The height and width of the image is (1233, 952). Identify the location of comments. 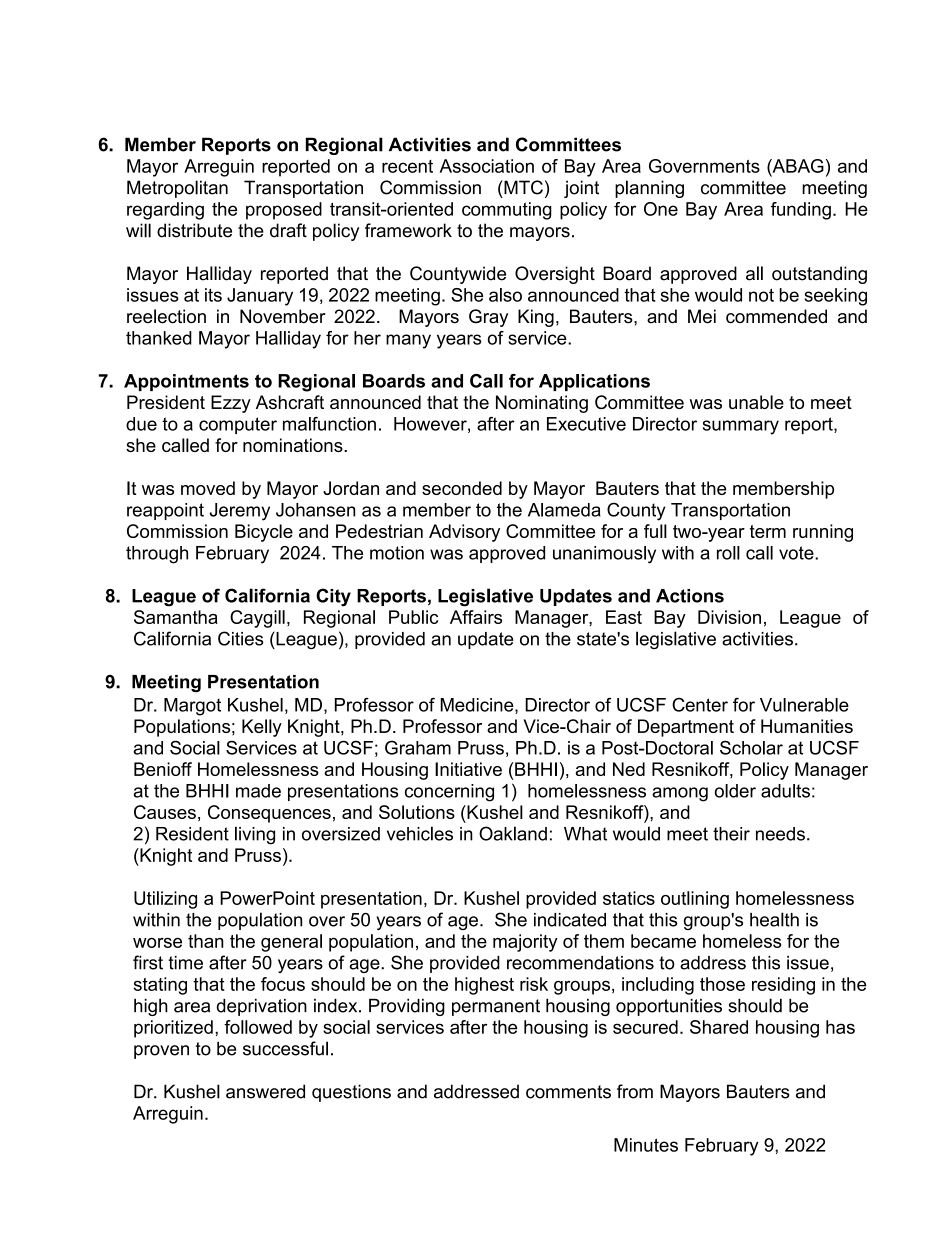
(568, 1092).
